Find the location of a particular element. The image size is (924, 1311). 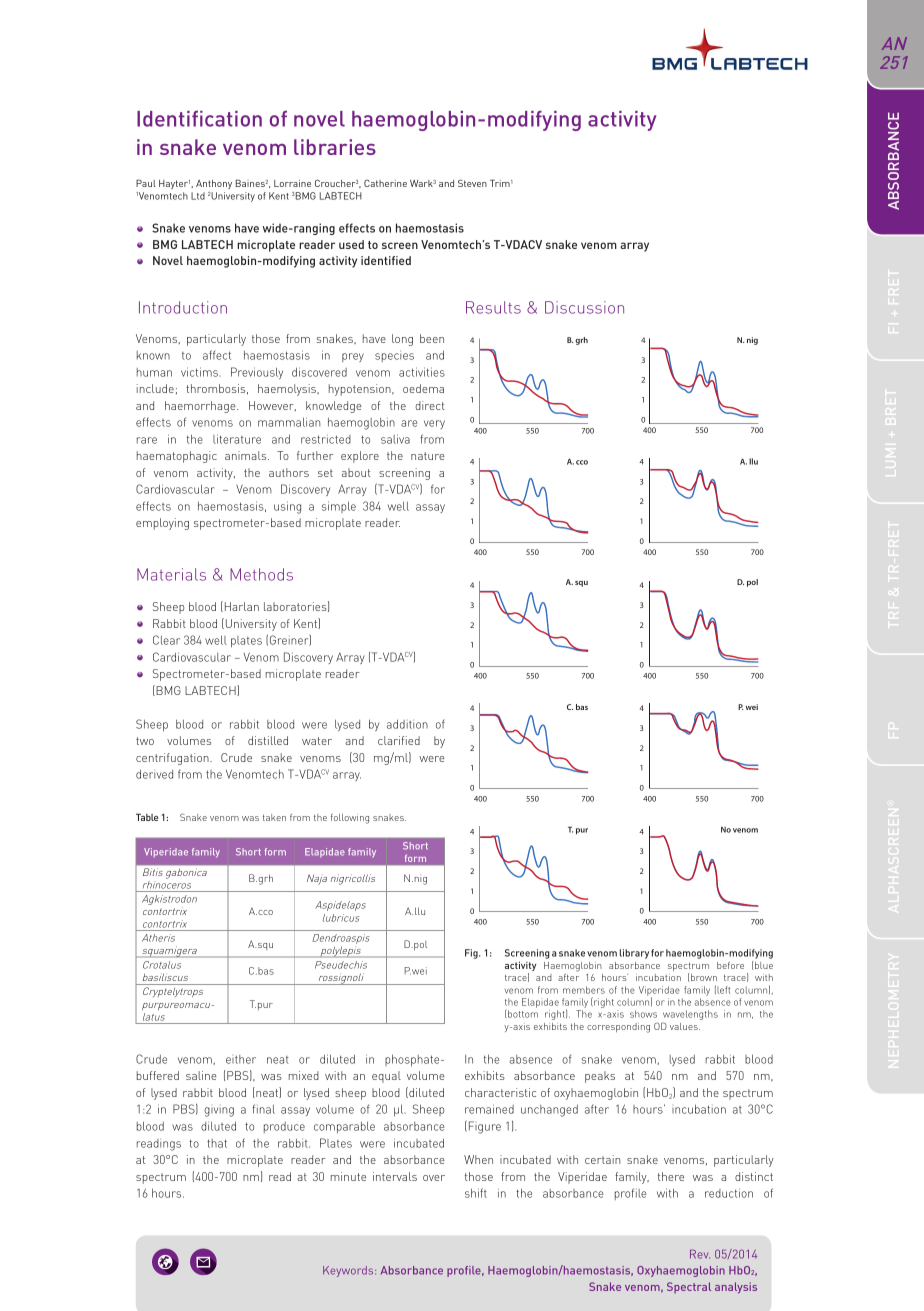

Results is located at coordinates (493, 307).
